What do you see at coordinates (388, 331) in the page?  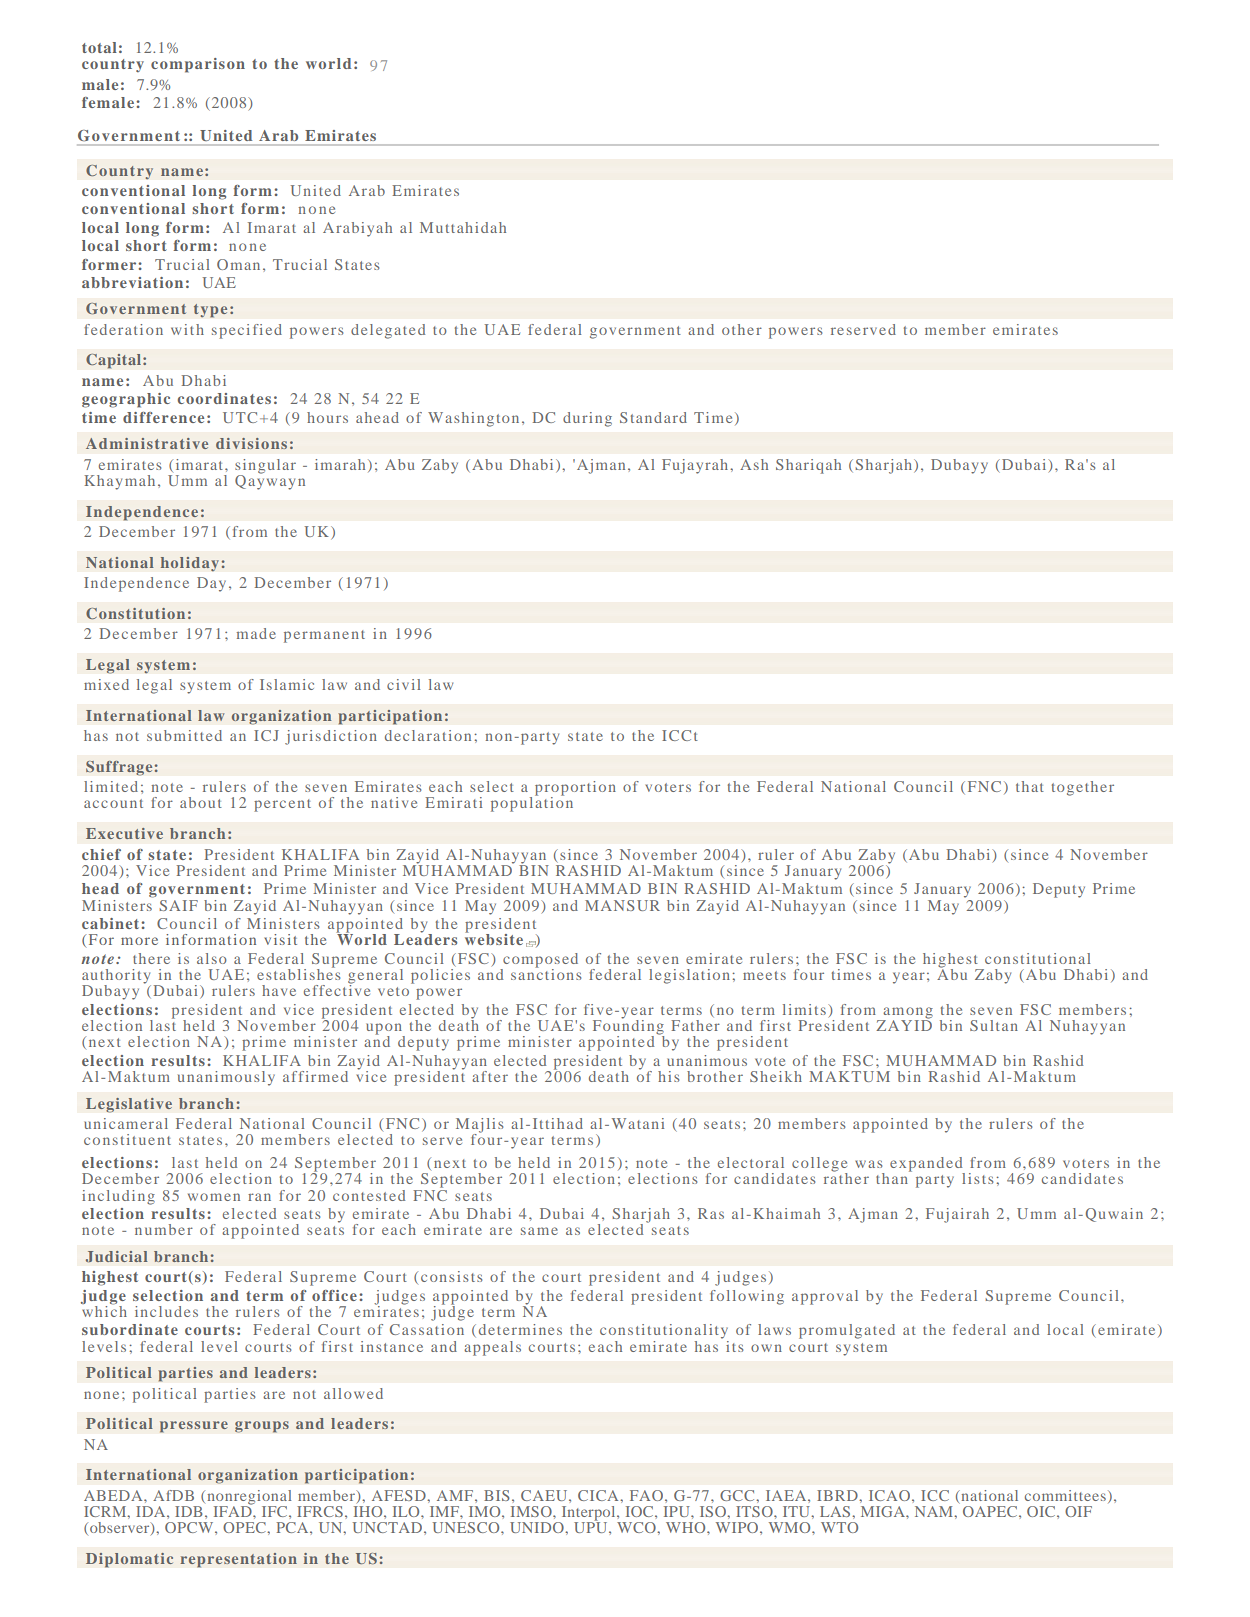 I see `delegated` at bounding box center [388, 331].
